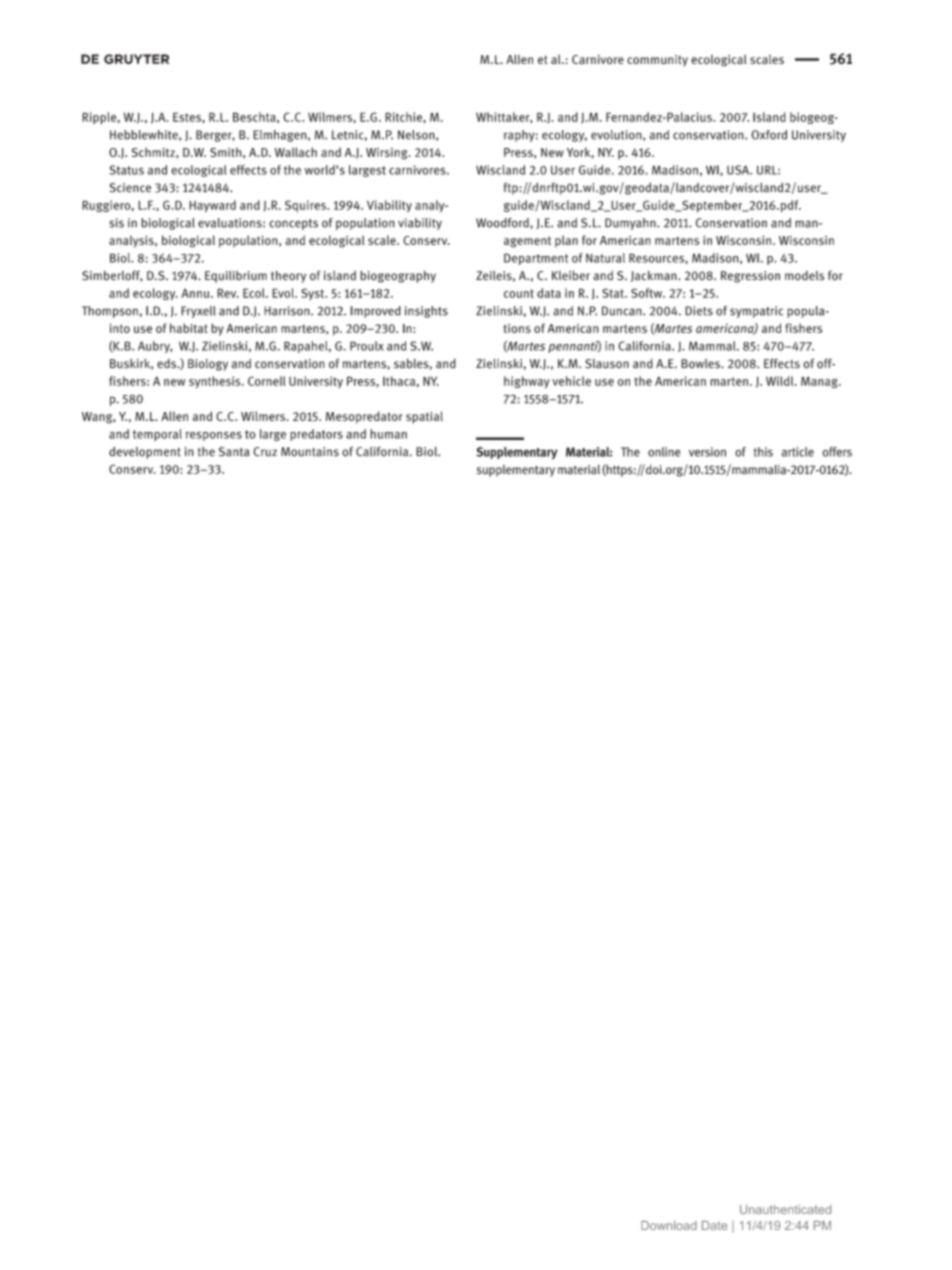 The width and height of the image is (952, 1270). Describe the element at coordinates (769, 135) in the image. I see `Oxford` at that location.
